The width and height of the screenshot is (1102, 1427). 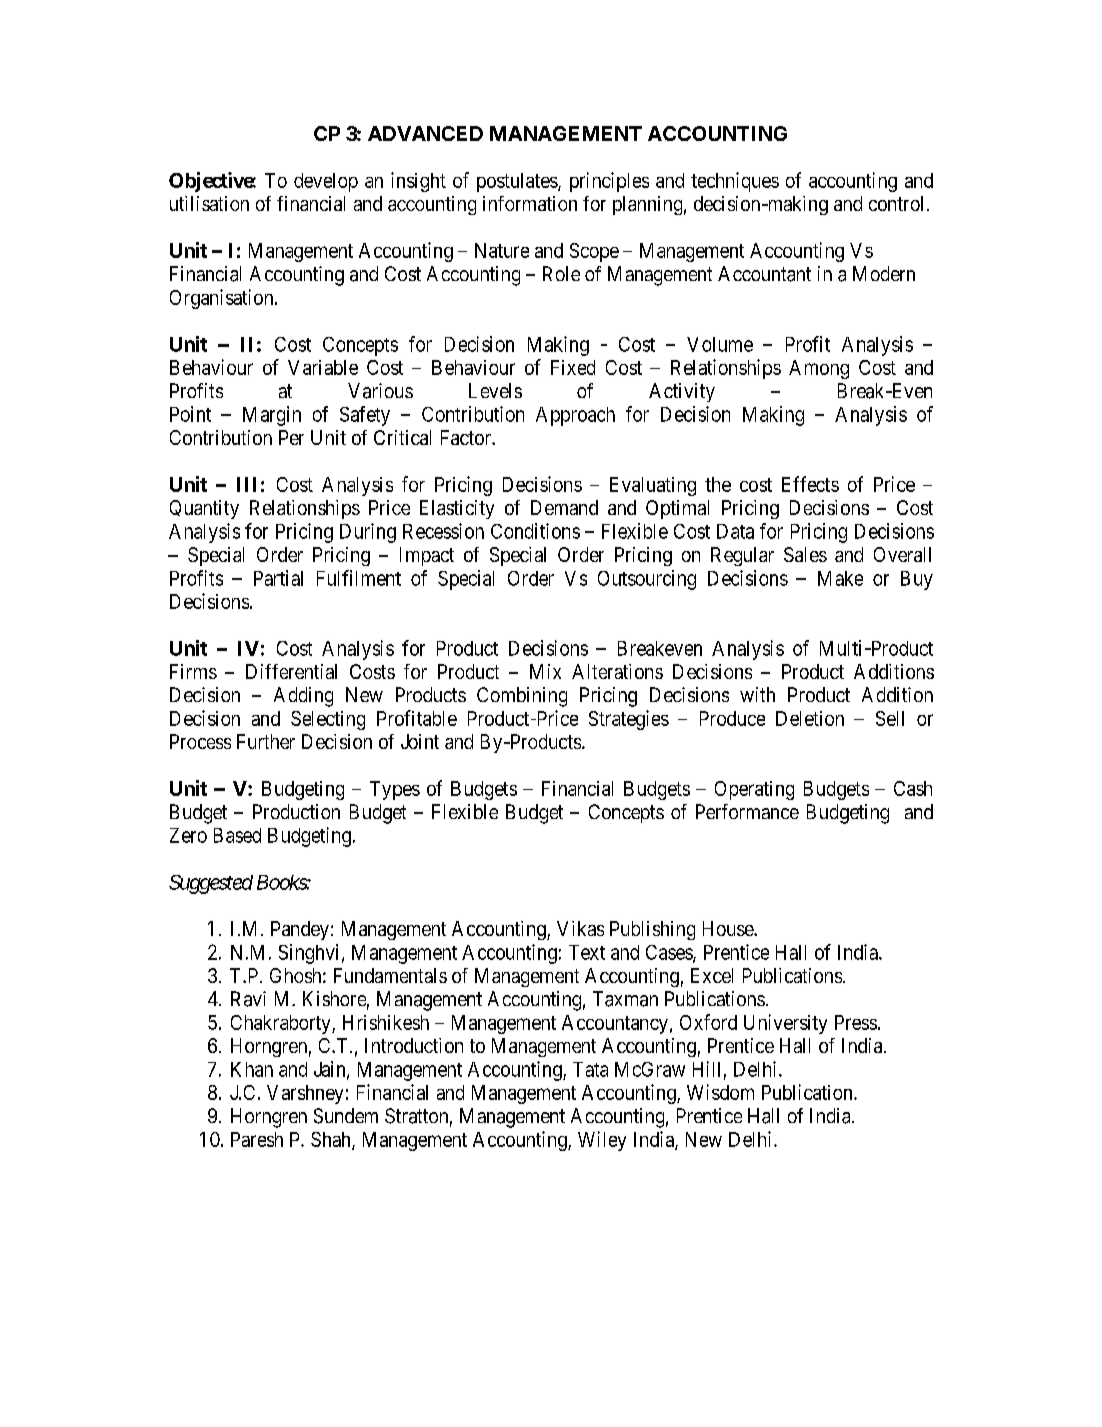 I want to click on Wiley, so click(x=602, y=1141).
